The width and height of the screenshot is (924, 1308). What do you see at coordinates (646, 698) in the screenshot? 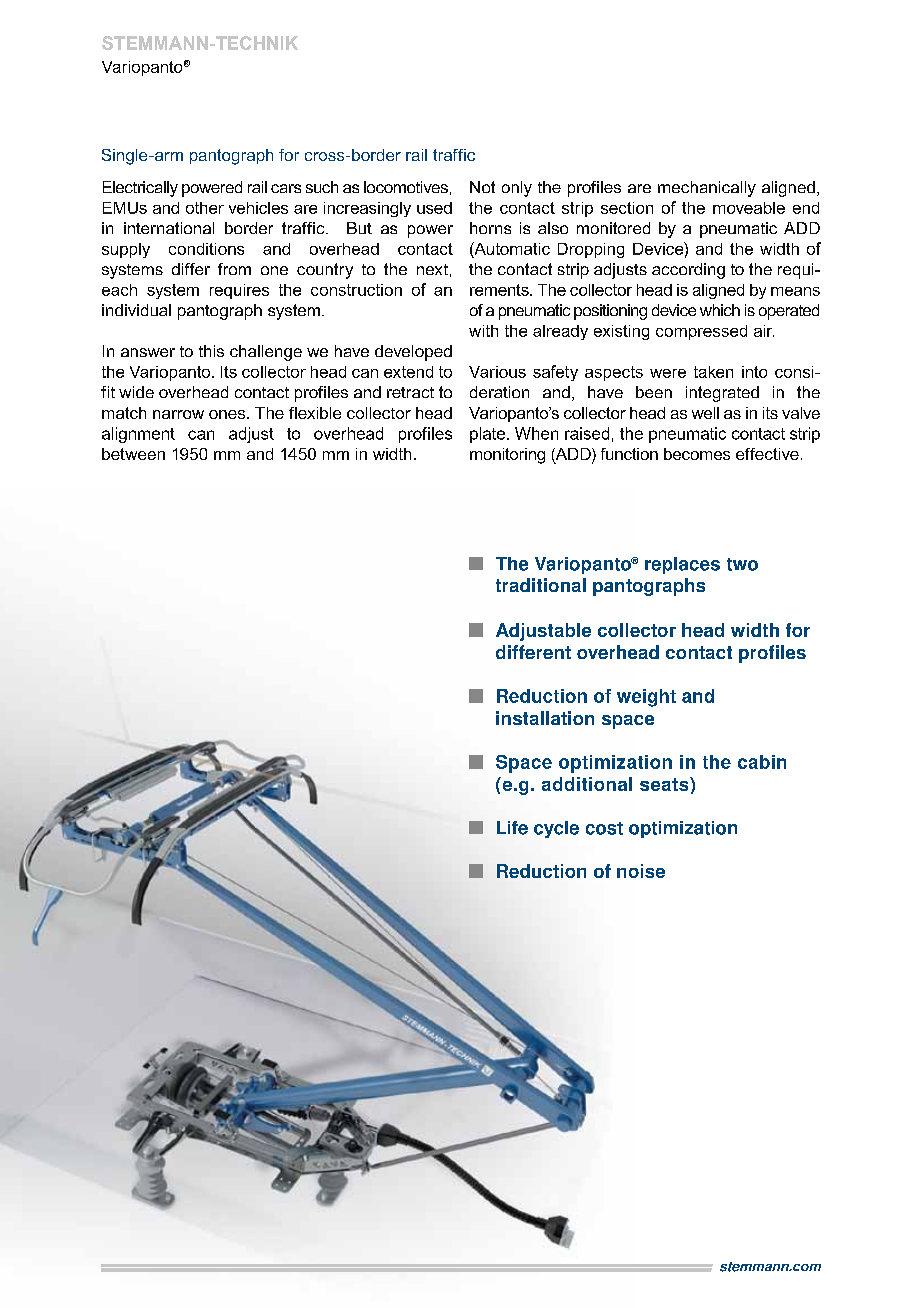
I see `weight` at bounding box center [646, 698].
